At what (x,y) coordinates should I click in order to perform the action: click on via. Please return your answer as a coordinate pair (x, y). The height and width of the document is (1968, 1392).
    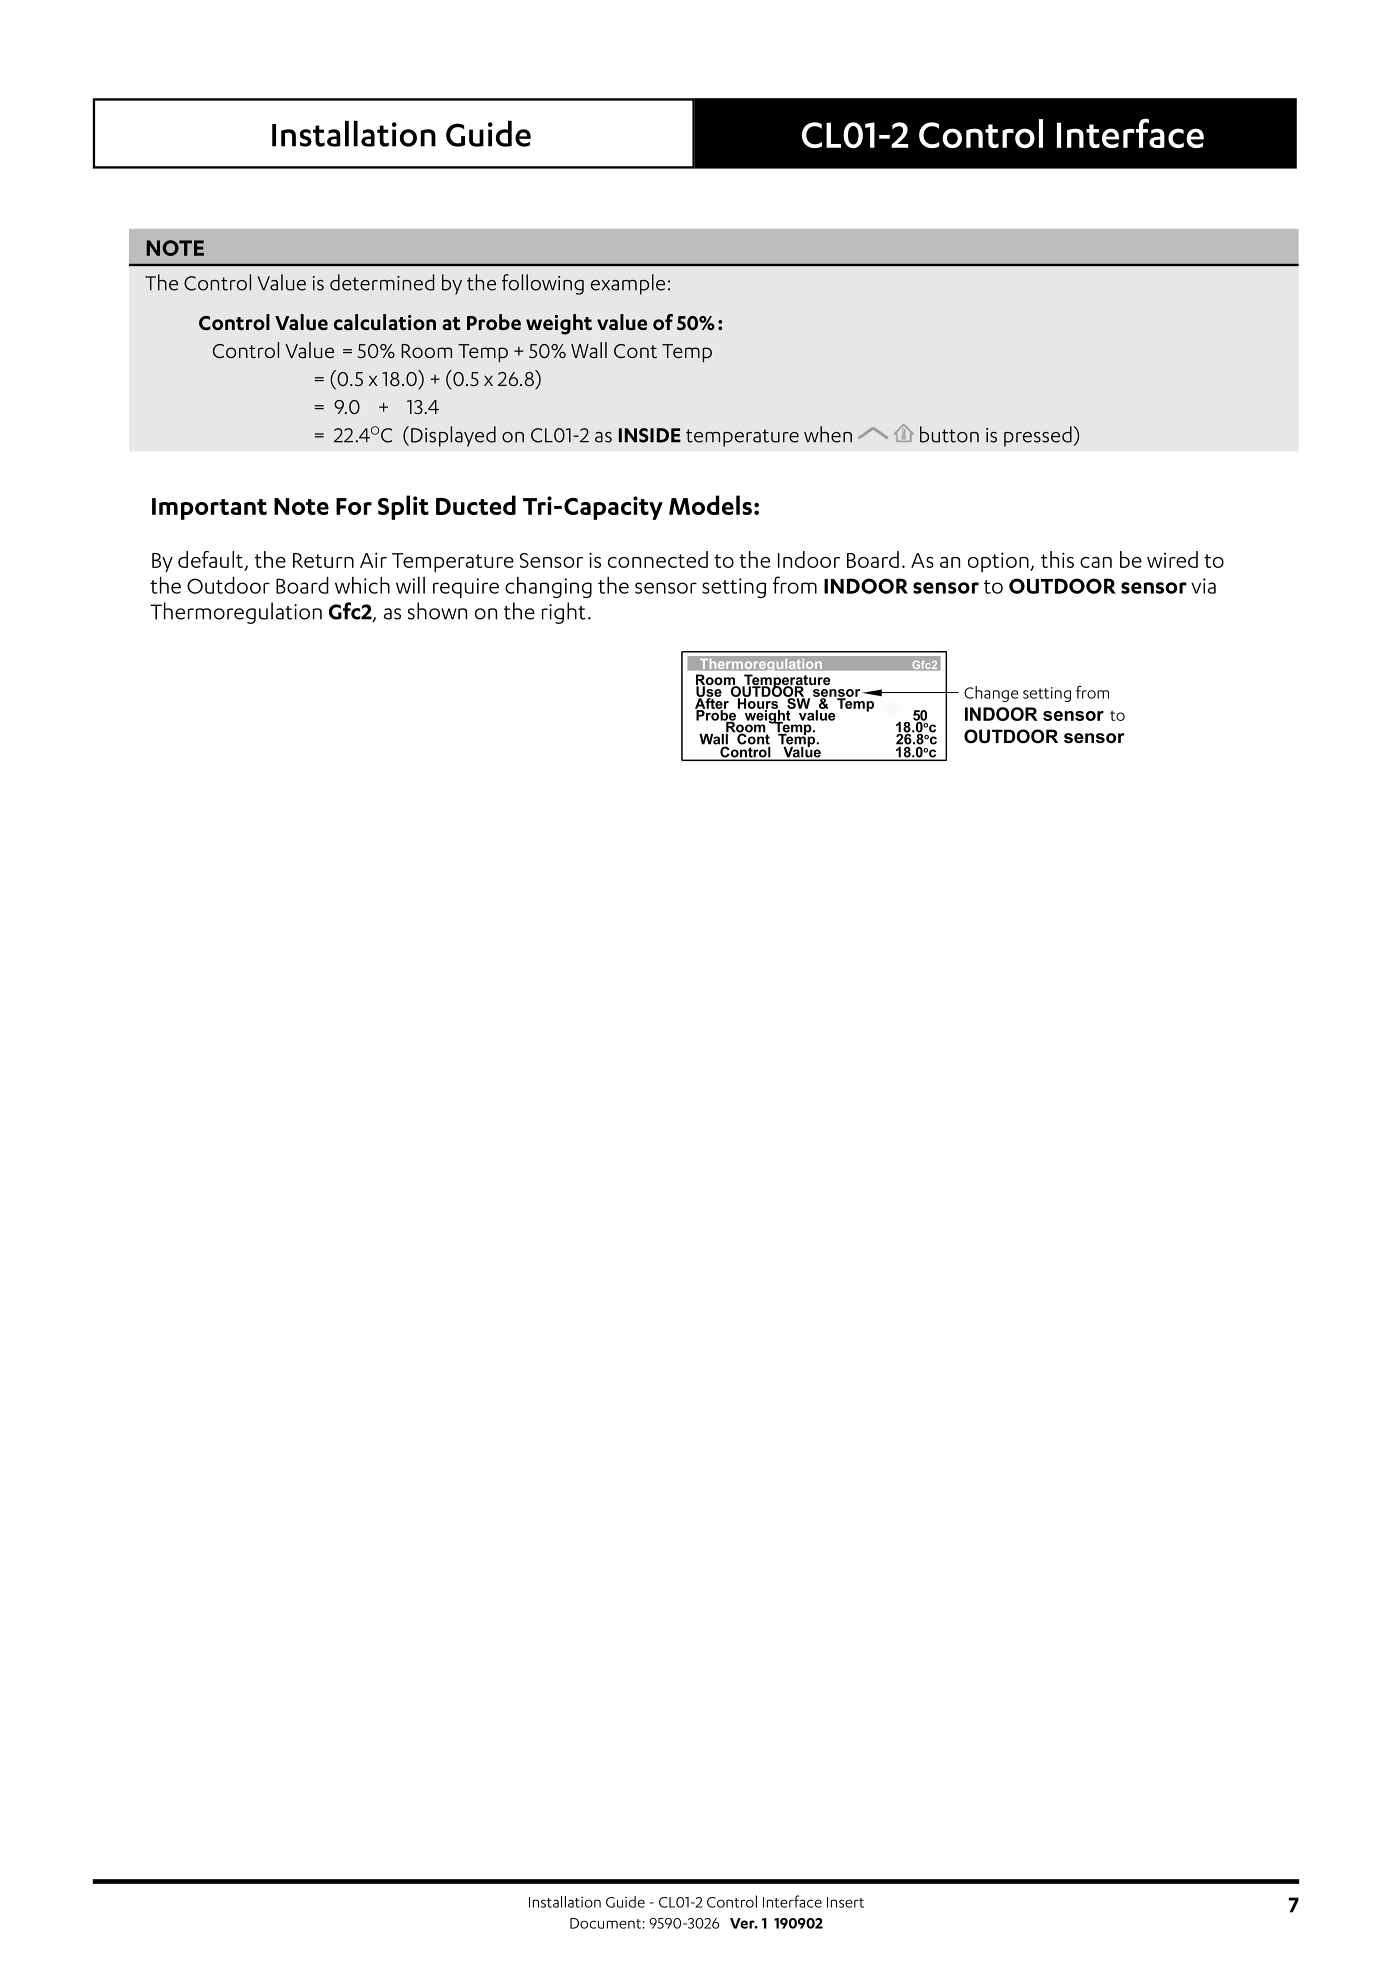
    Looking at the image, I should click on (1203, 586).
